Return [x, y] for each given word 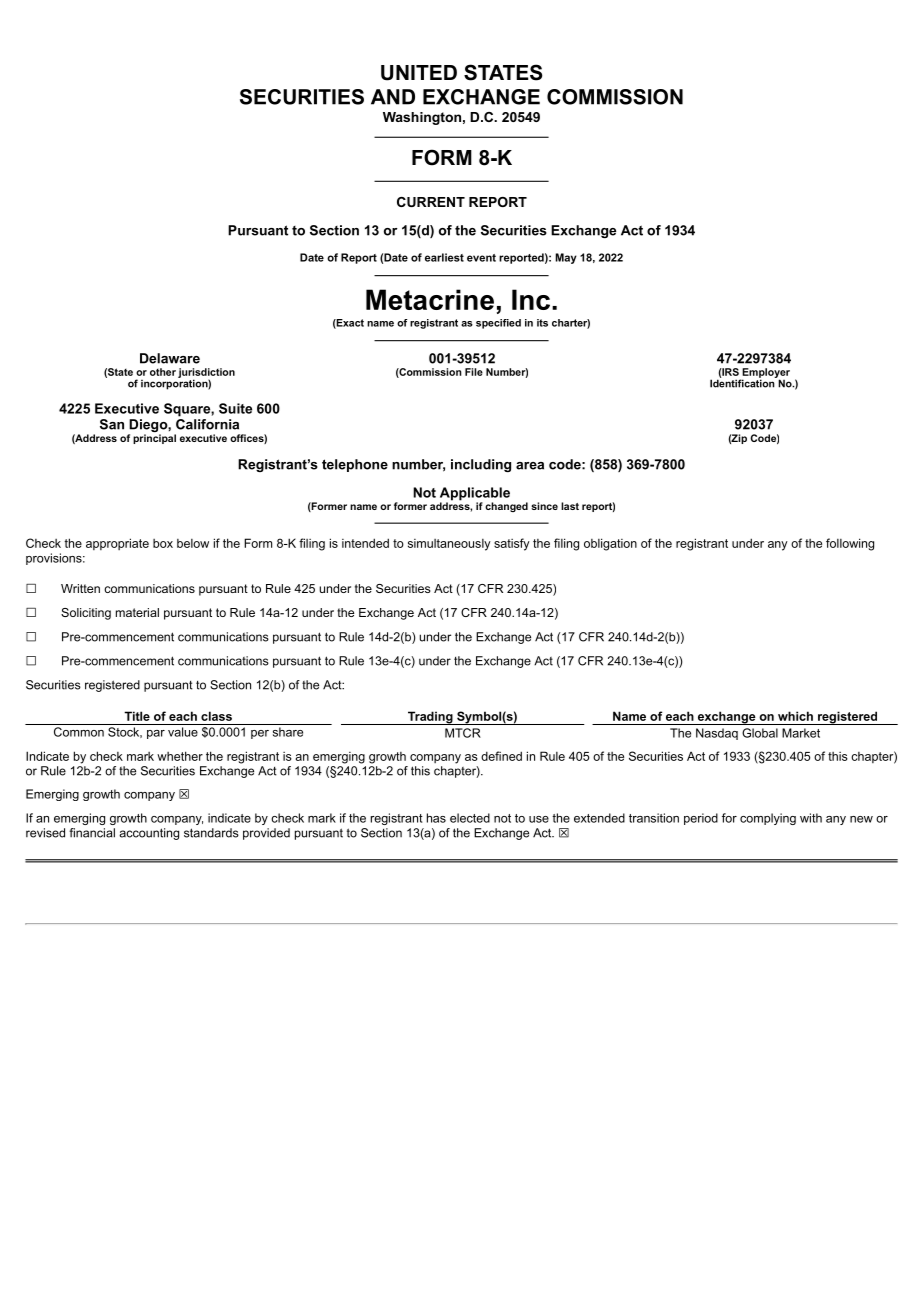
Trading [430, 718]
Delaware [170, 358]
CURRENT [431, 202]
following [850, 544]
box [163, 543]
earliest [444, 257]
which [795, 716]
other [163, 372]
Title [137, 716]
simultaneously [449, 545]
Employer [765, 374]
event [481, 258]
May [566, 258]
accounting [149, 834]
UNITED [419, 73]
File [474, 372]
